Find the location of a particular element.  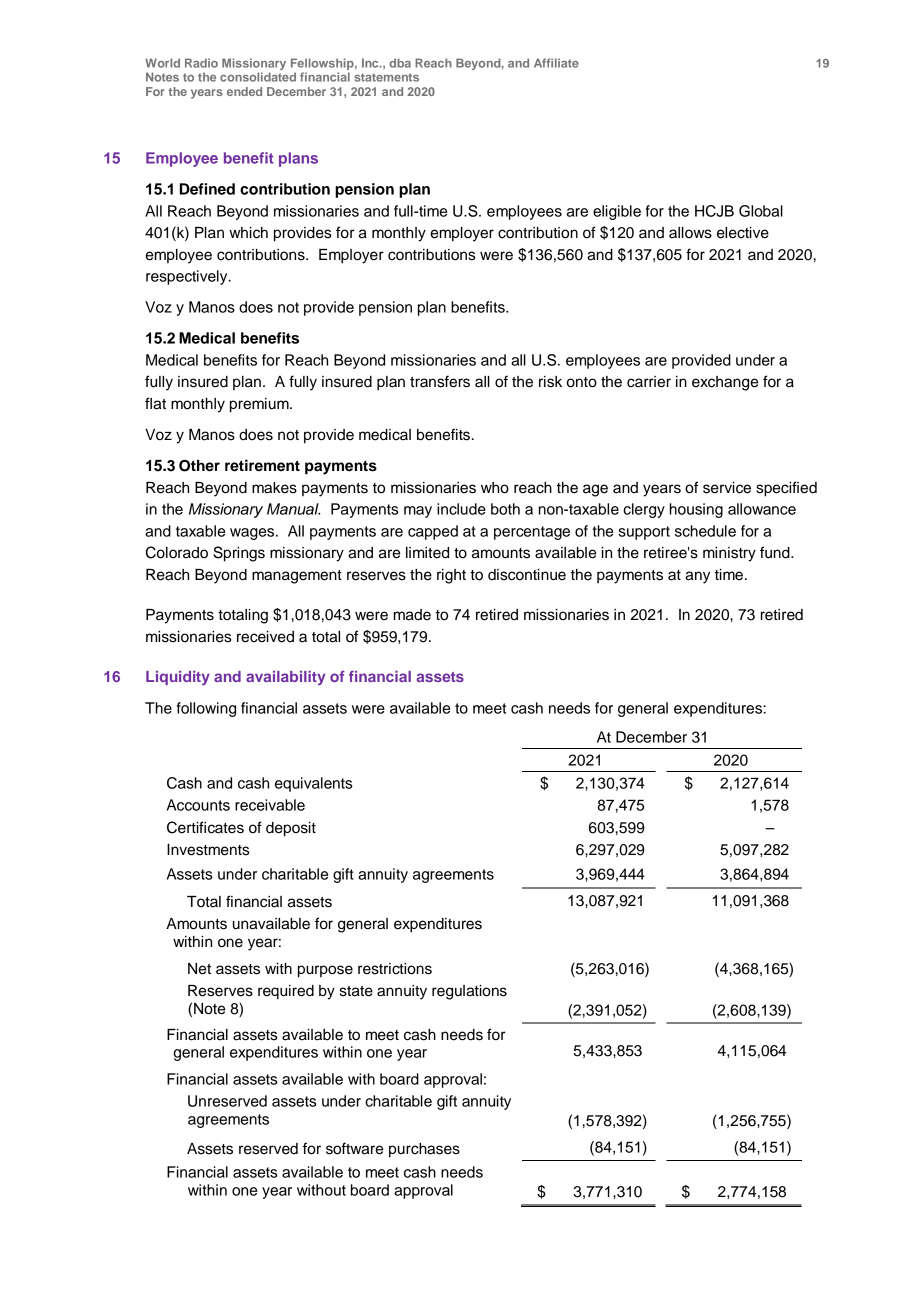

ended is located at coordinates (244, 91).
